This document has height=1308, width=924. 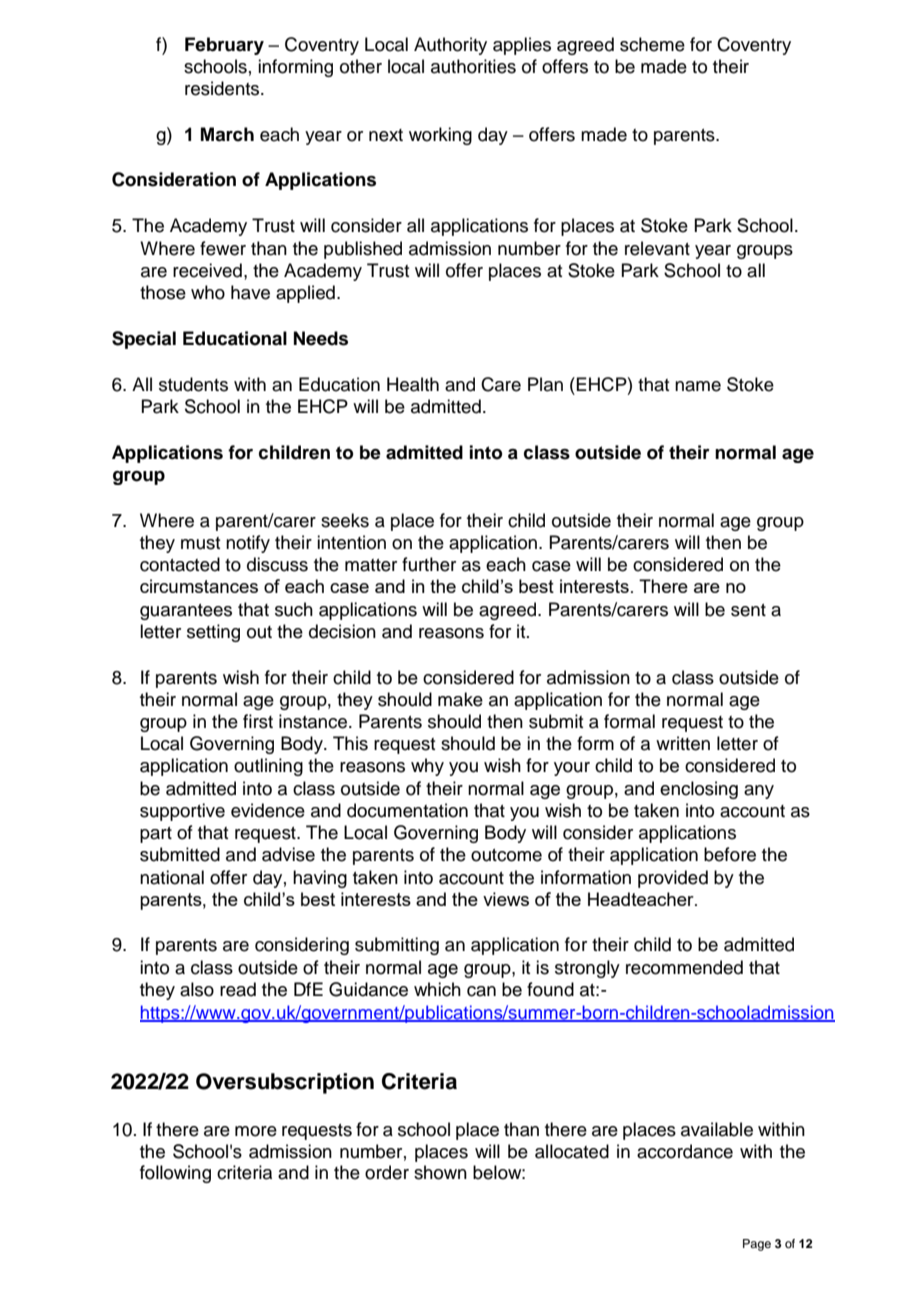 What do you see at coordinates (473, 66) in the document?
I see `authorities` at bounding box center [473, 66].
